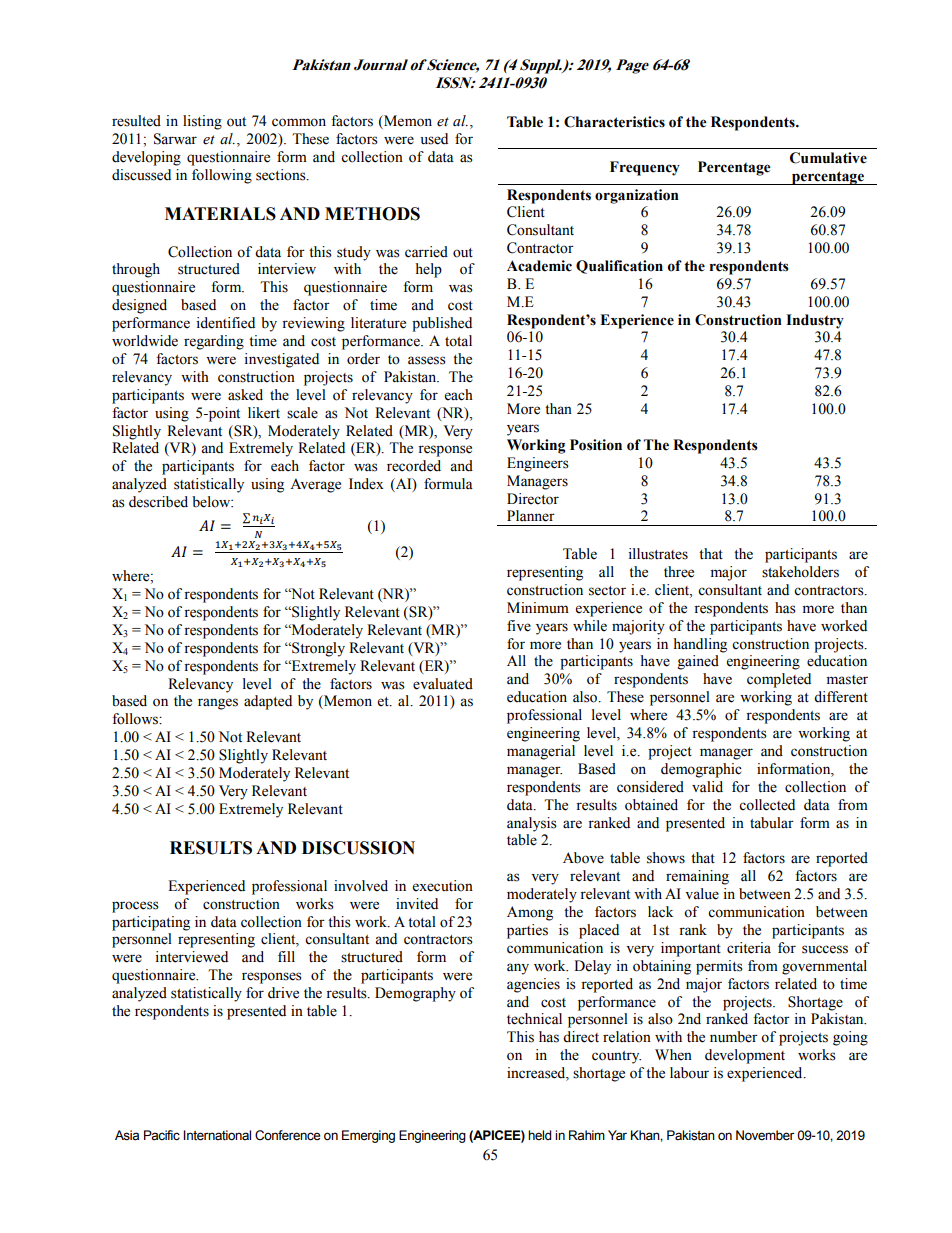 The height and width of the document is (1233, 952). What do you see at coordinates (222, 176) in the document?
I see `following` at bounding box center [222, 176].
